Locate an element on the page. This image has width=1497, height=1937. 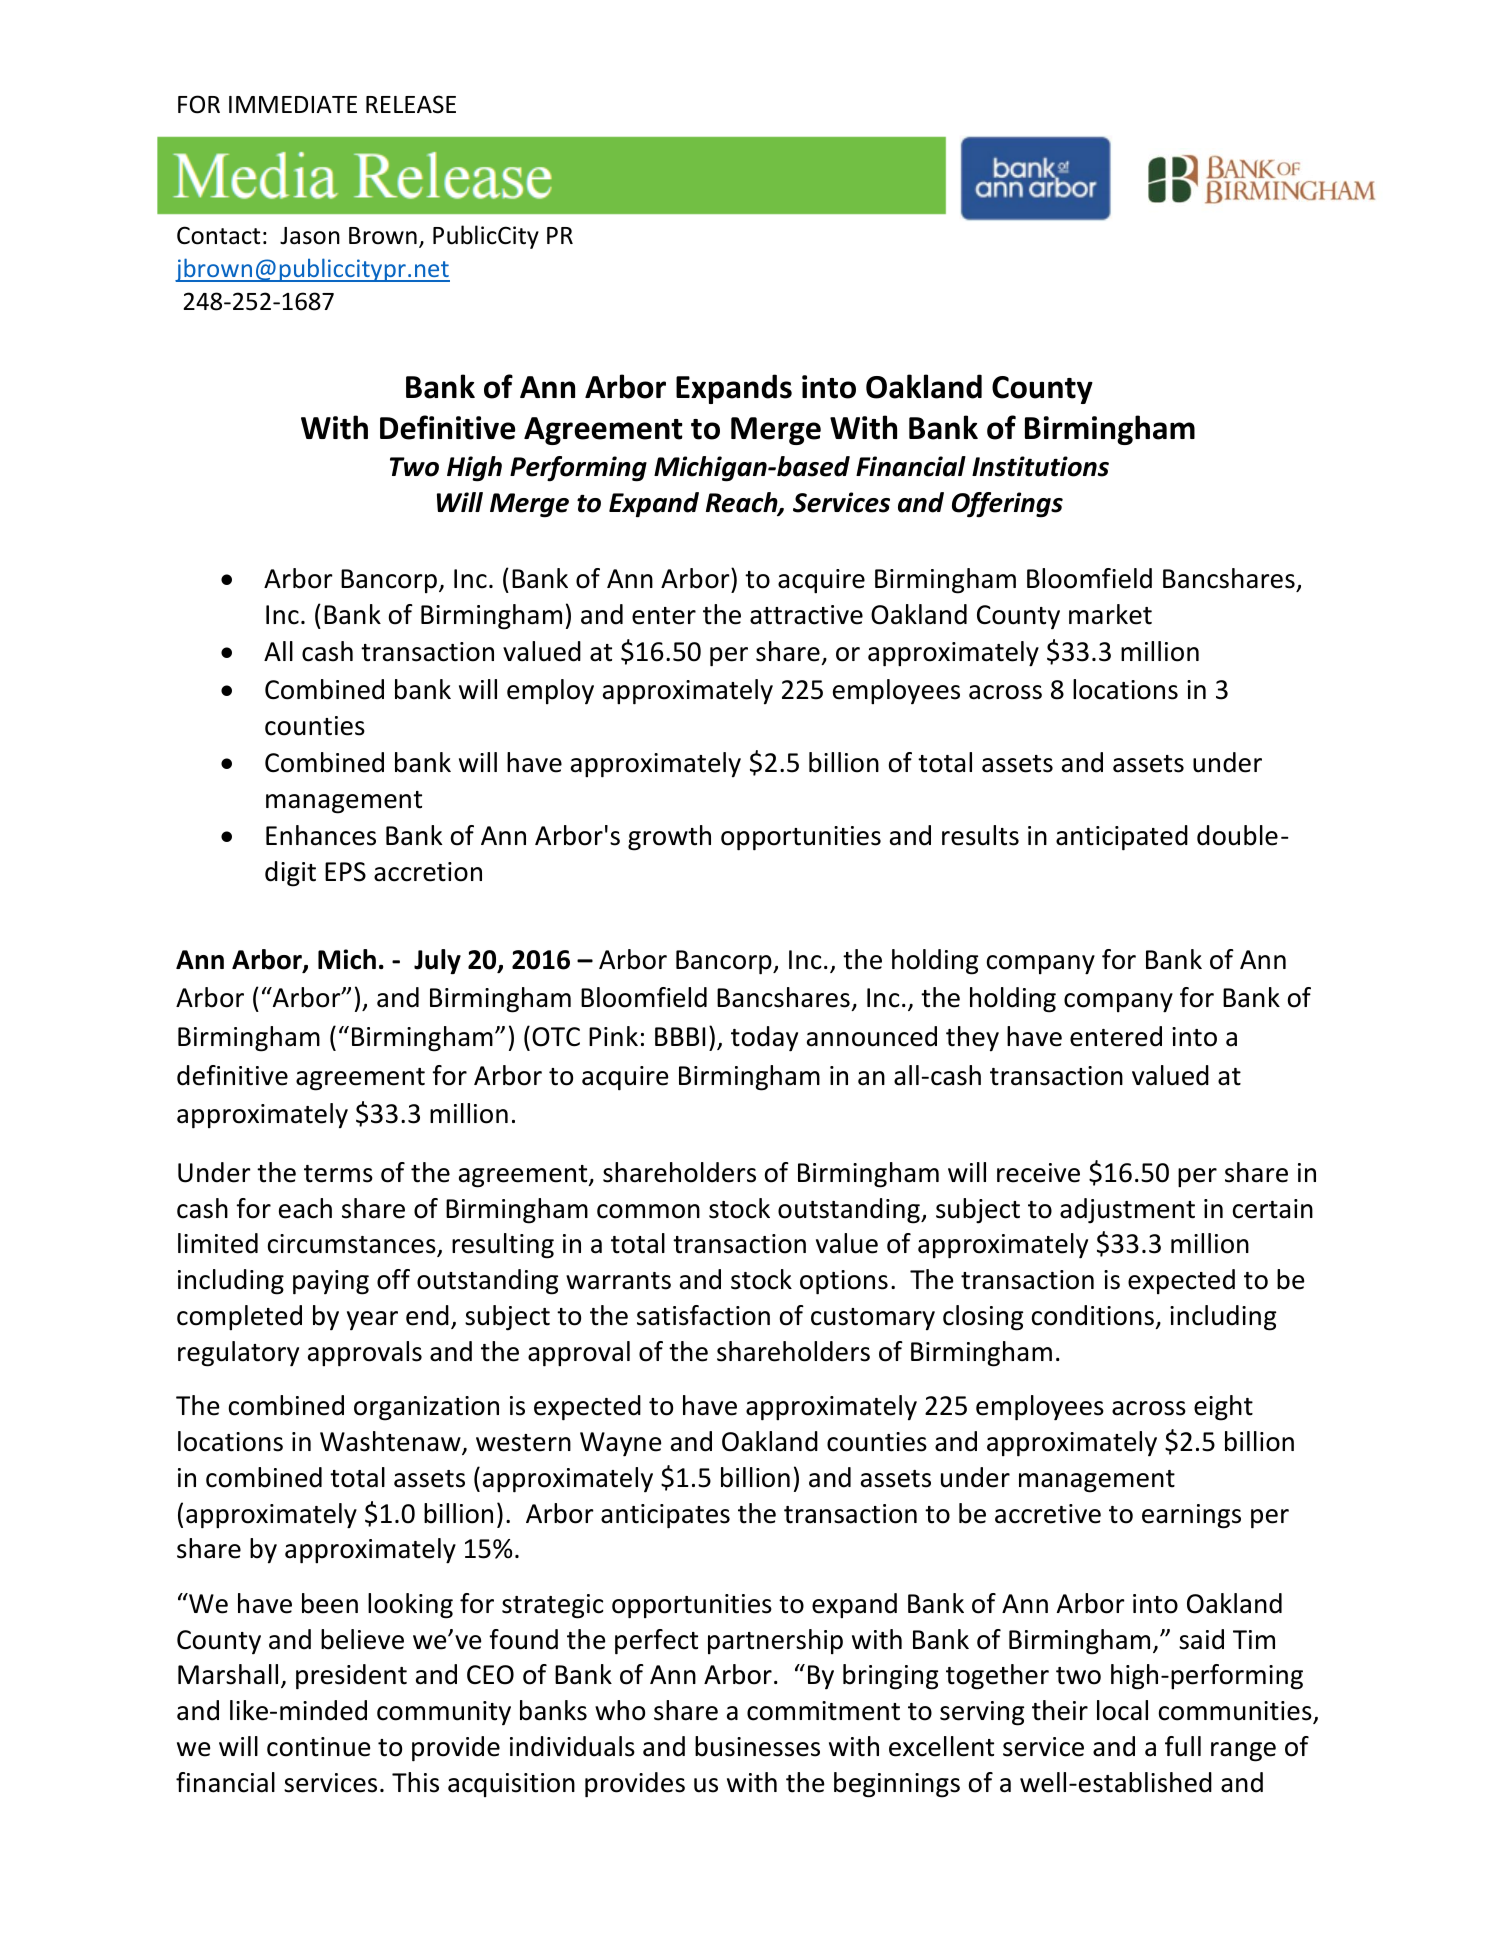
attractive is located at coordinates (806, 615).
